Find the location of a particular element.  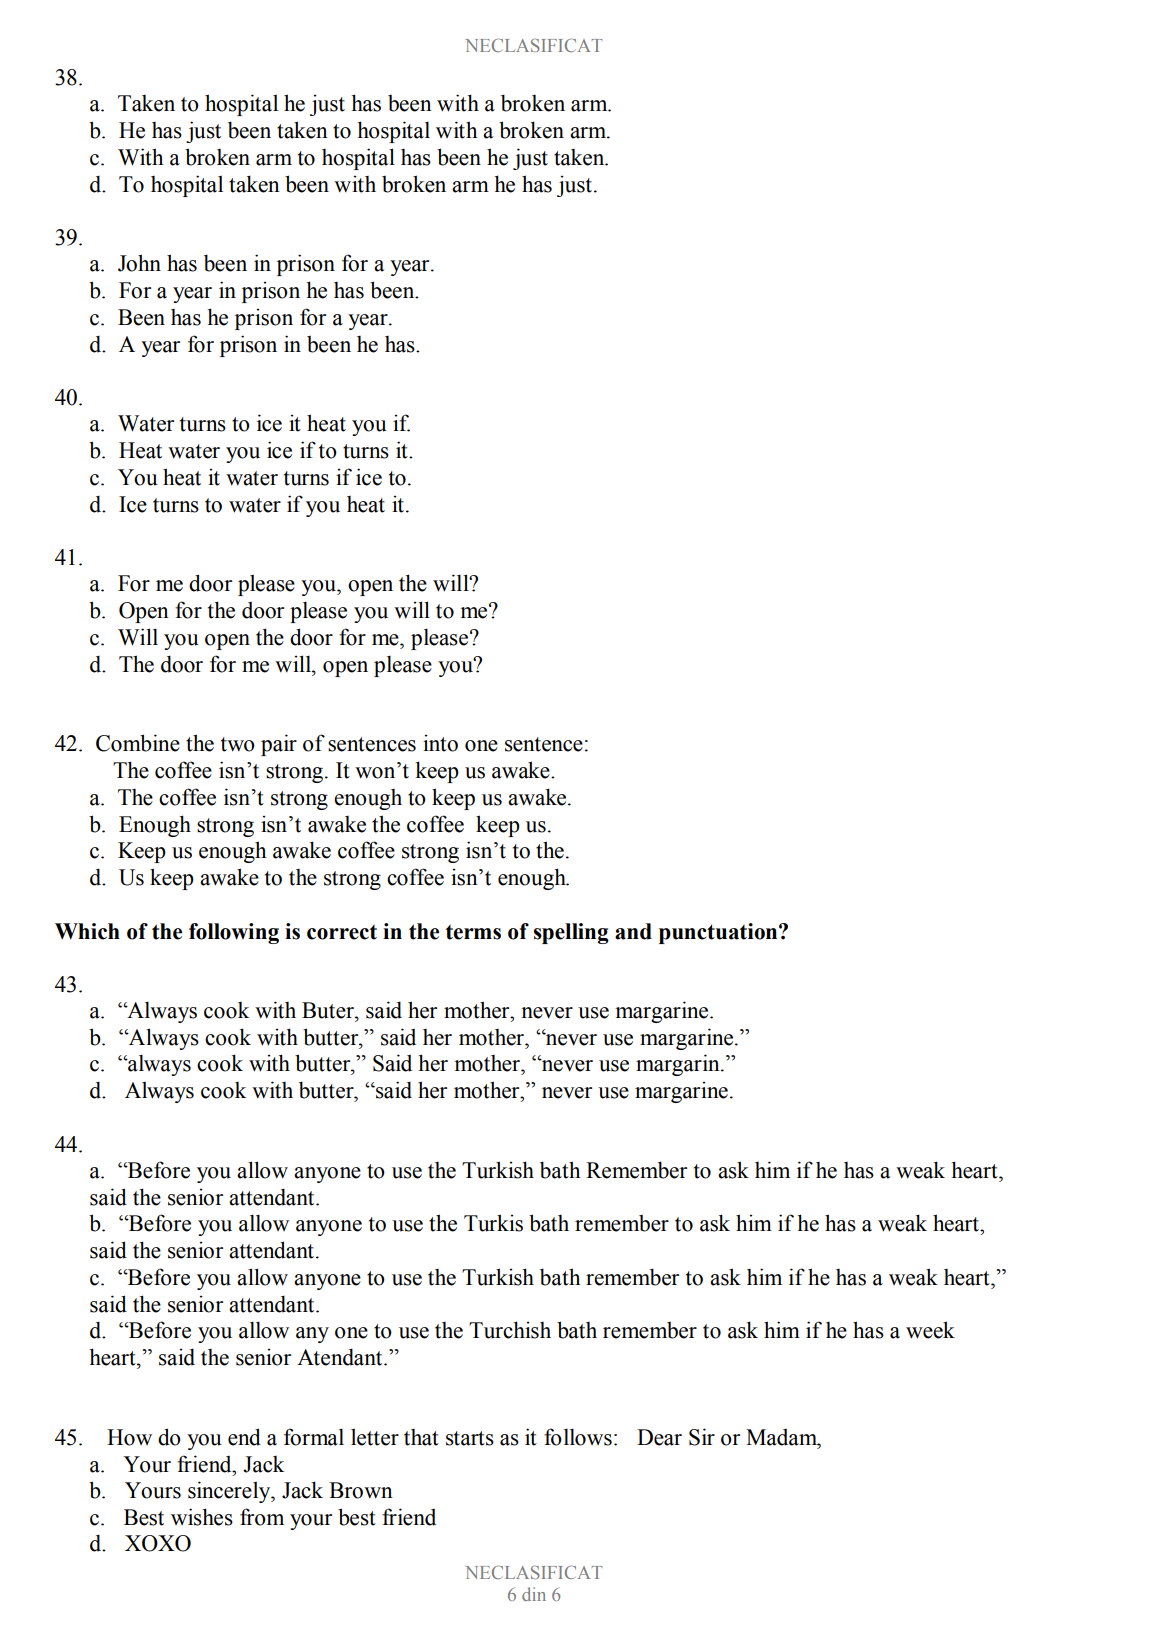

spelling is located at coordinates (571, 933).
